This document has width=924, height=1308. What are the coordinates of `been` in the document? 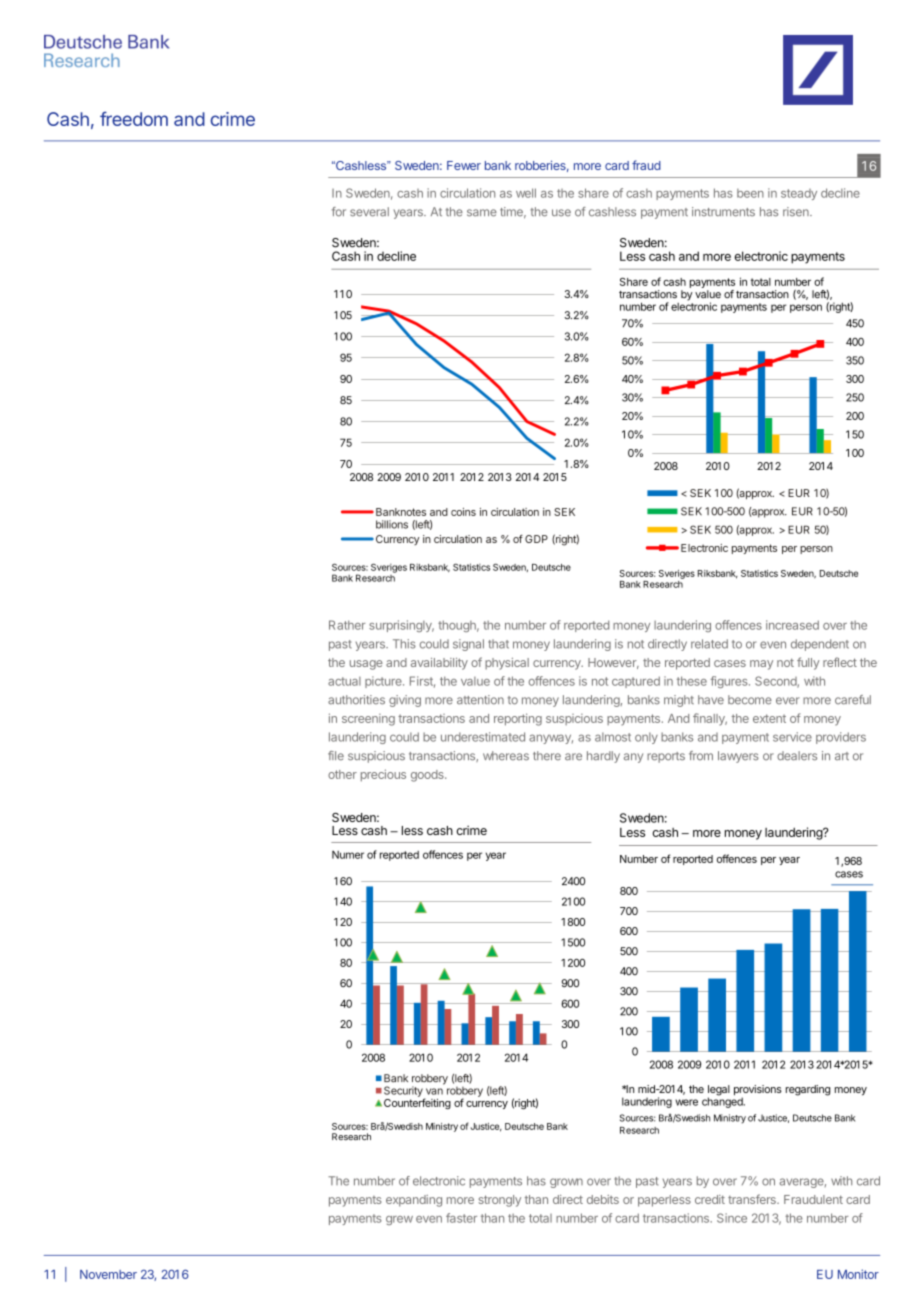 It's located at (750, 193).
